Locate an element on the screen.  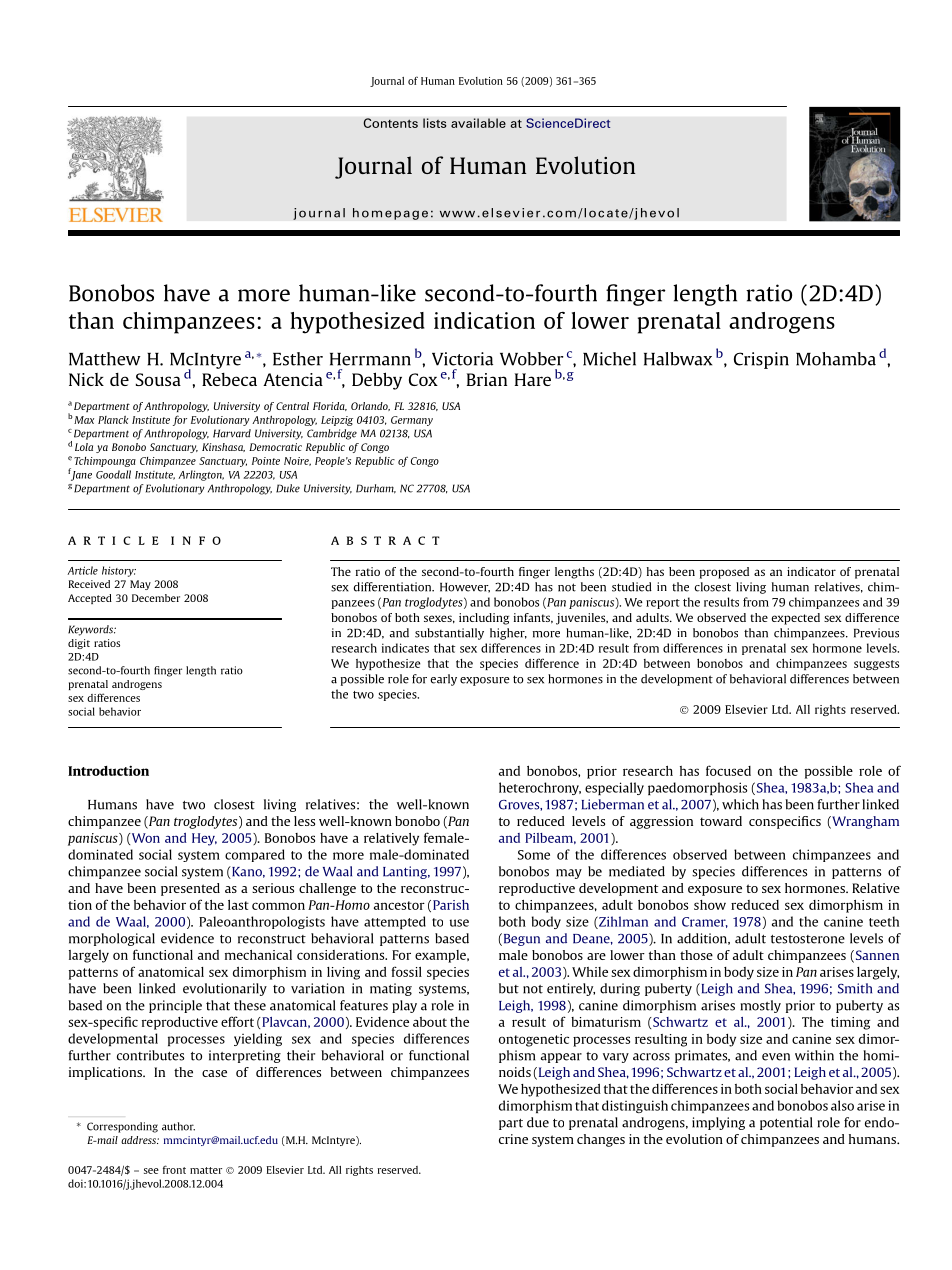
Crispin is located at coordinates (761, 360).
